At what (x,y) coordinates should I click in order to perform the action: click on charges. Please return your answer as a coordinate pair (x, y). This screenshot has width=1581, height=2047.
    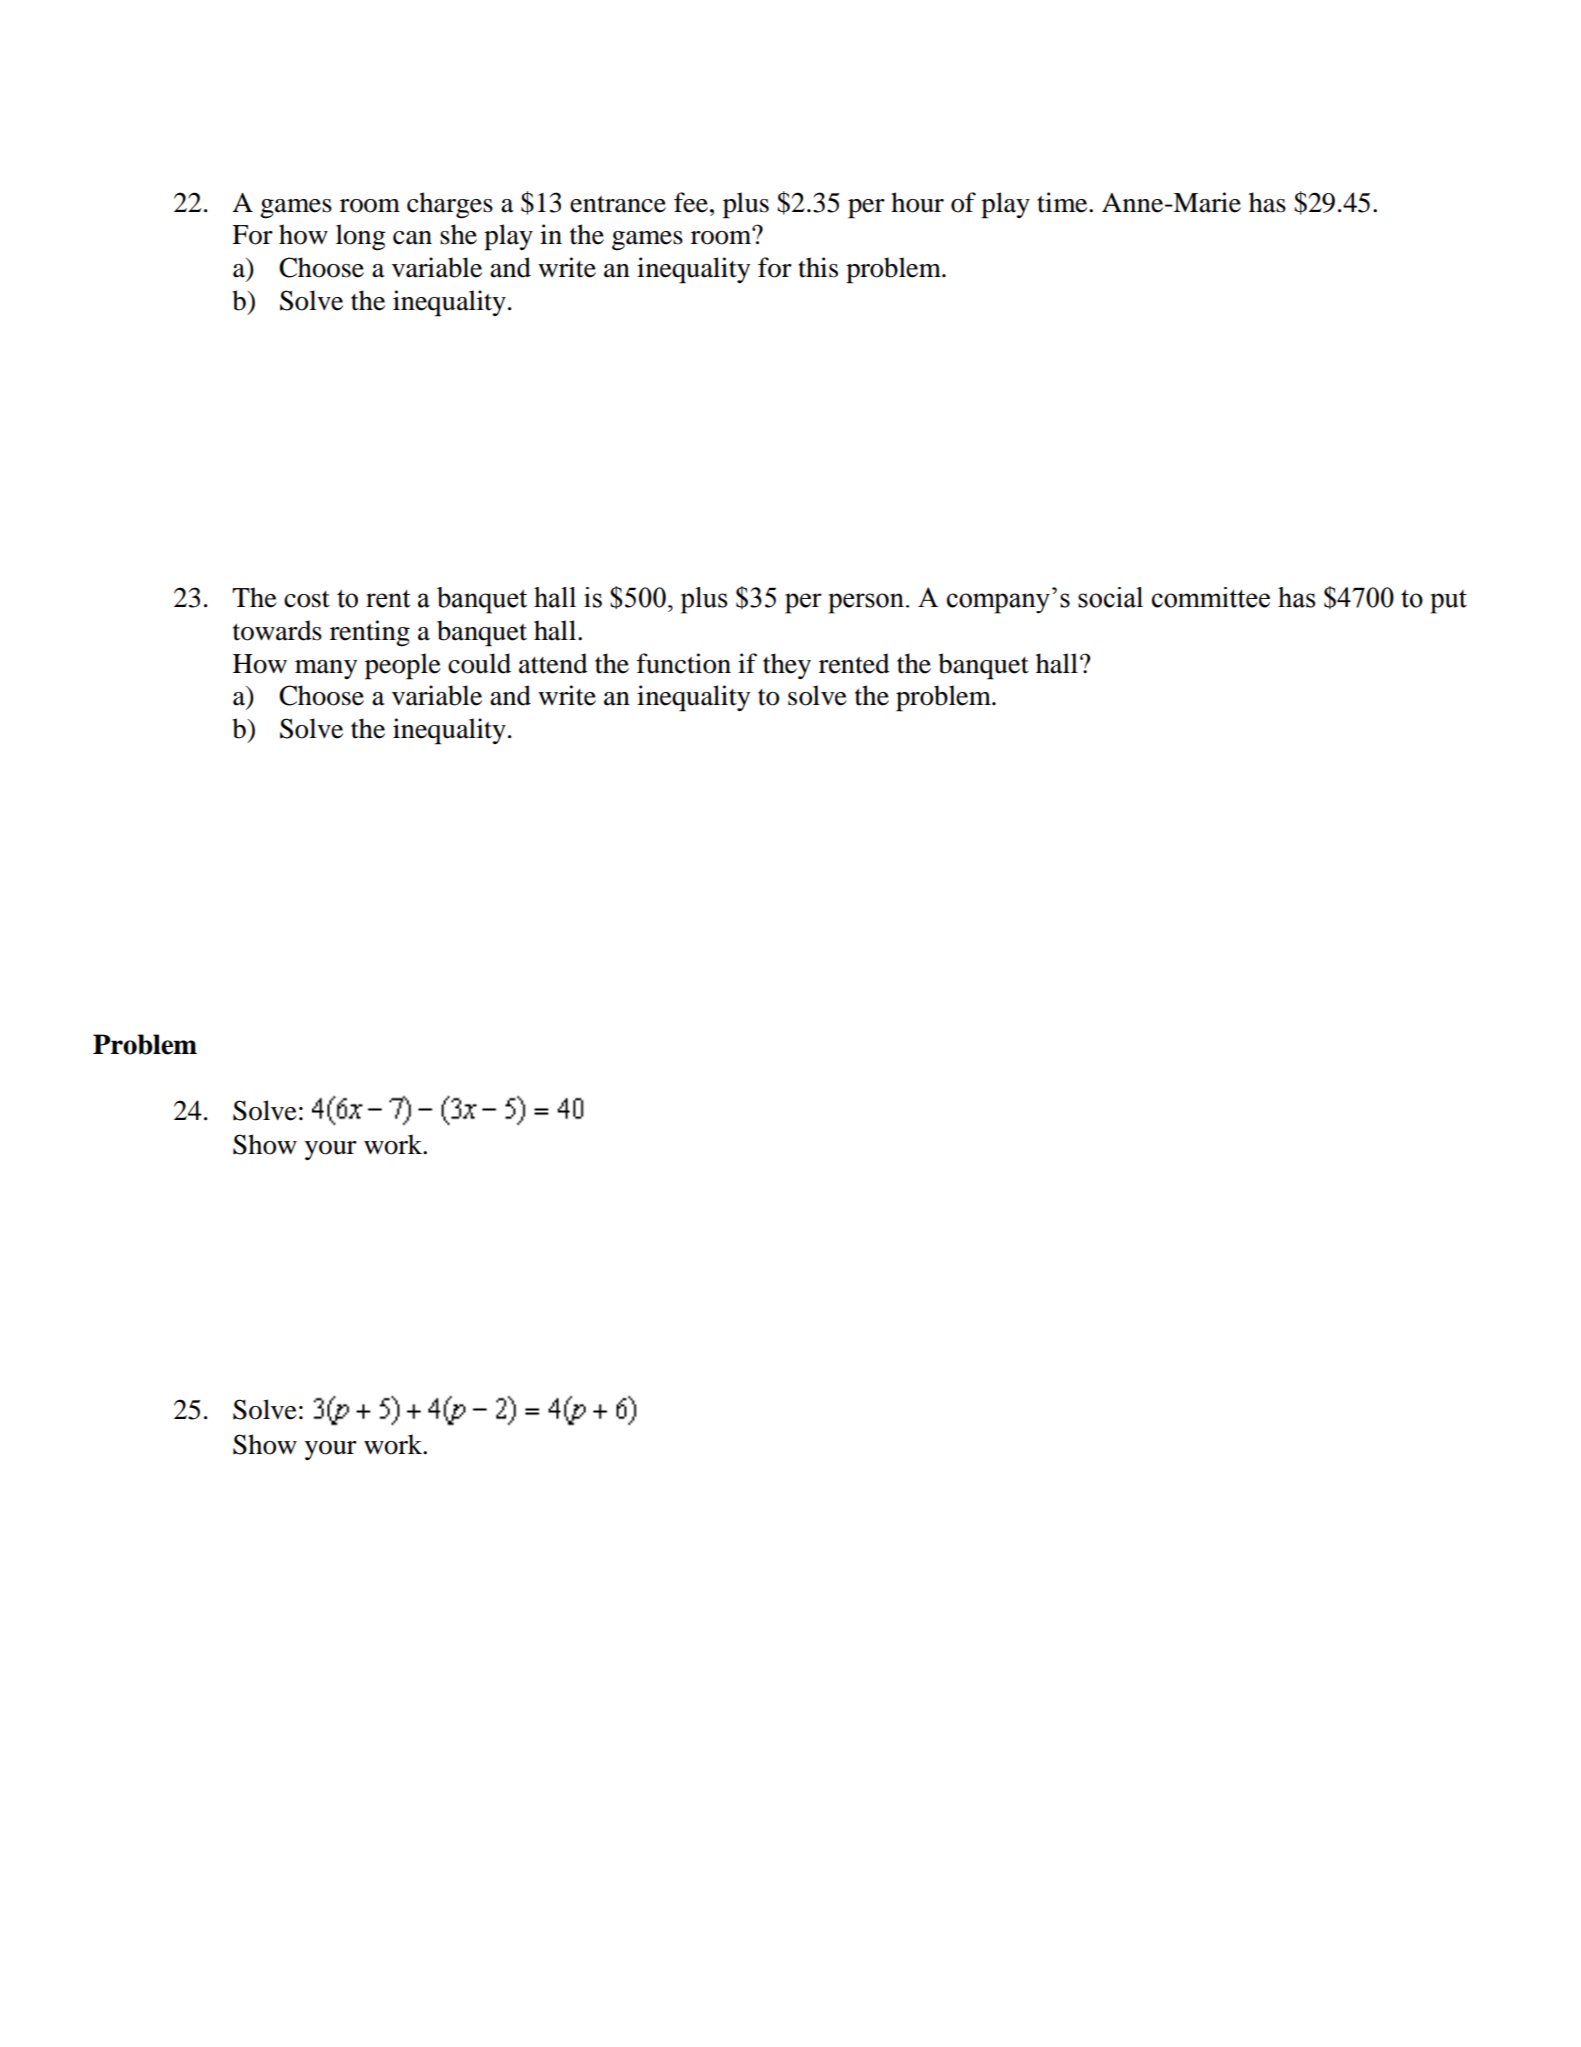
    Looking at the image, I should click on (450, 205).
